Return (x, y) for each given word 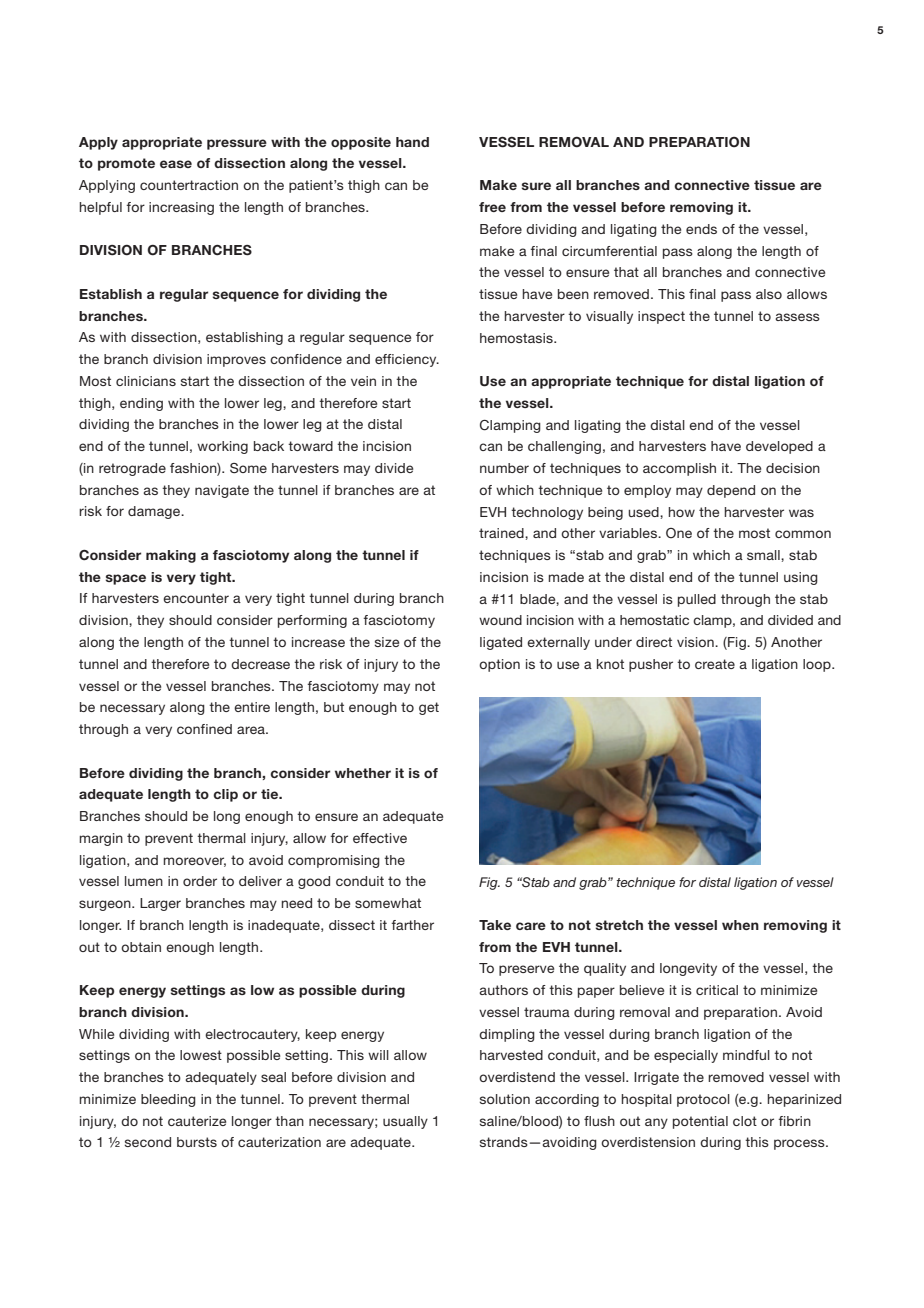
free (492, 207)
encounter (196, 598)
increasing (181, 208)
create (715, 664)
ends (701, 229)
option (499, 665)
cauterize (197, 1121)
